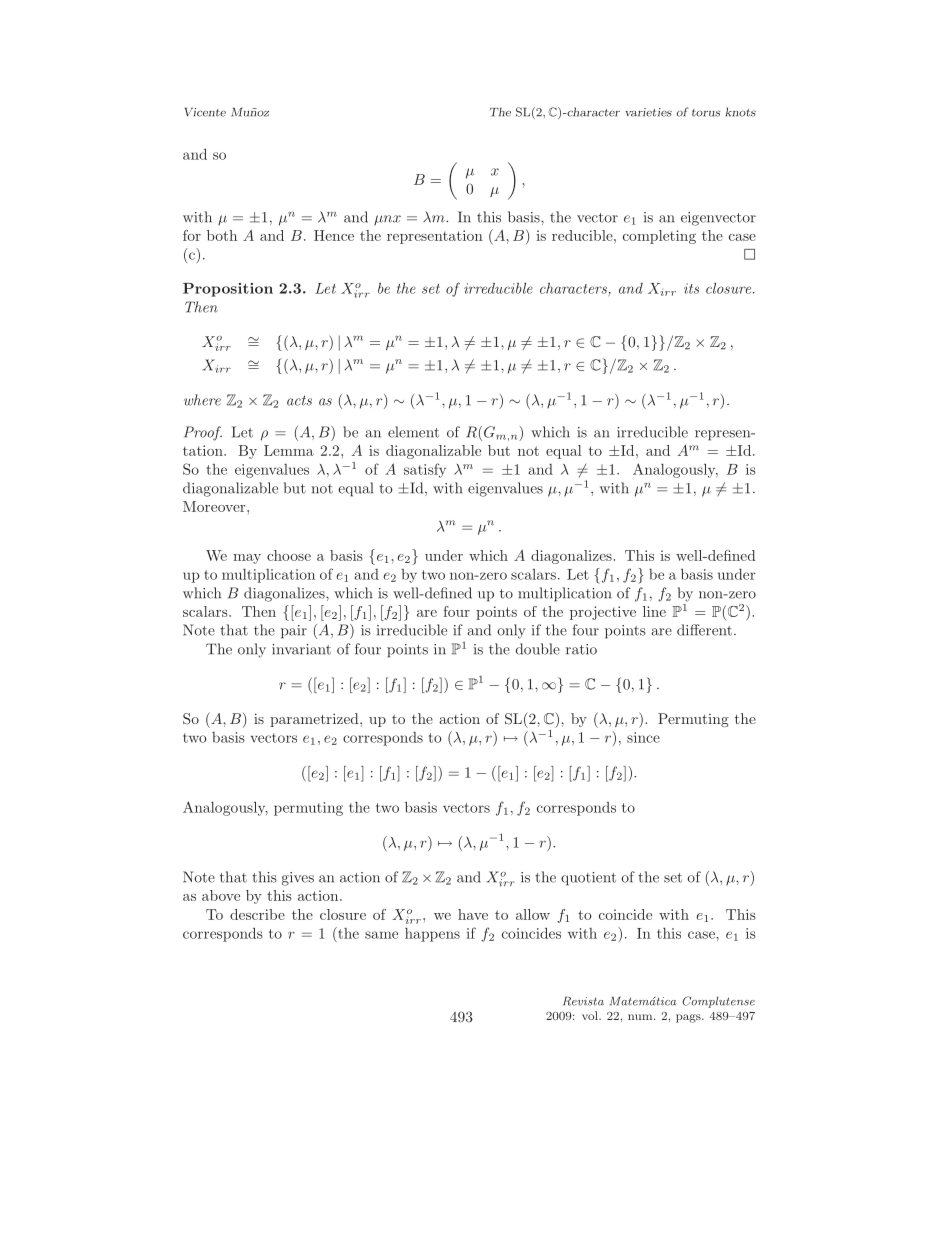  I want to click on Hence, so click(334, 235).
